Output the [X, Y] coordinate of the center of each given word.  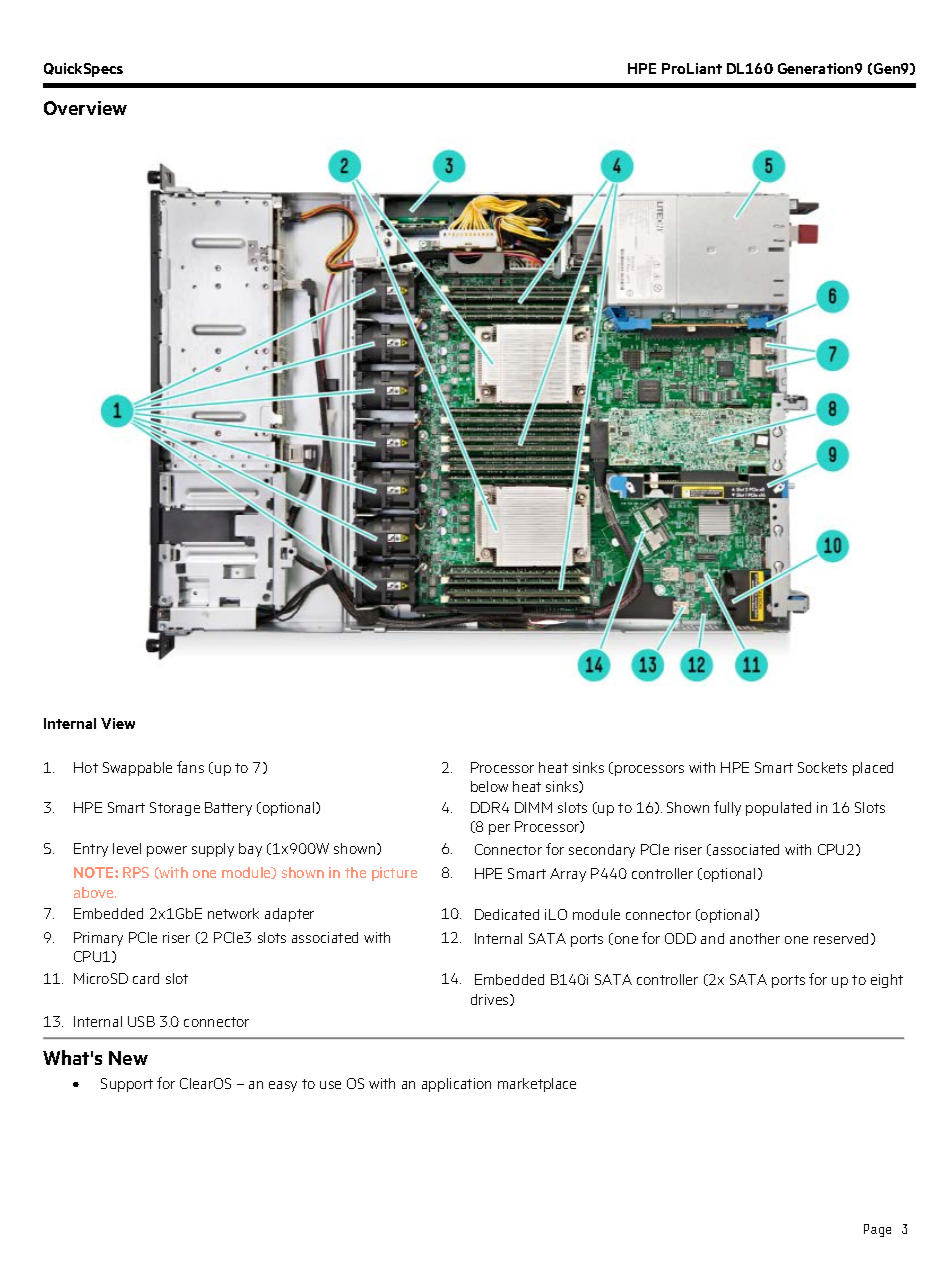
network [233, 913]
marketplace [537, 1085]
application [456, 1085]
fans [190, 767]
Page [877, 1230]
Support [127, 1085]
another [755, 938]
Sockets [822, 767]
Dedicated [507, 914]
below [489, 786]
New [128, 1058]
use [330, 1085]
